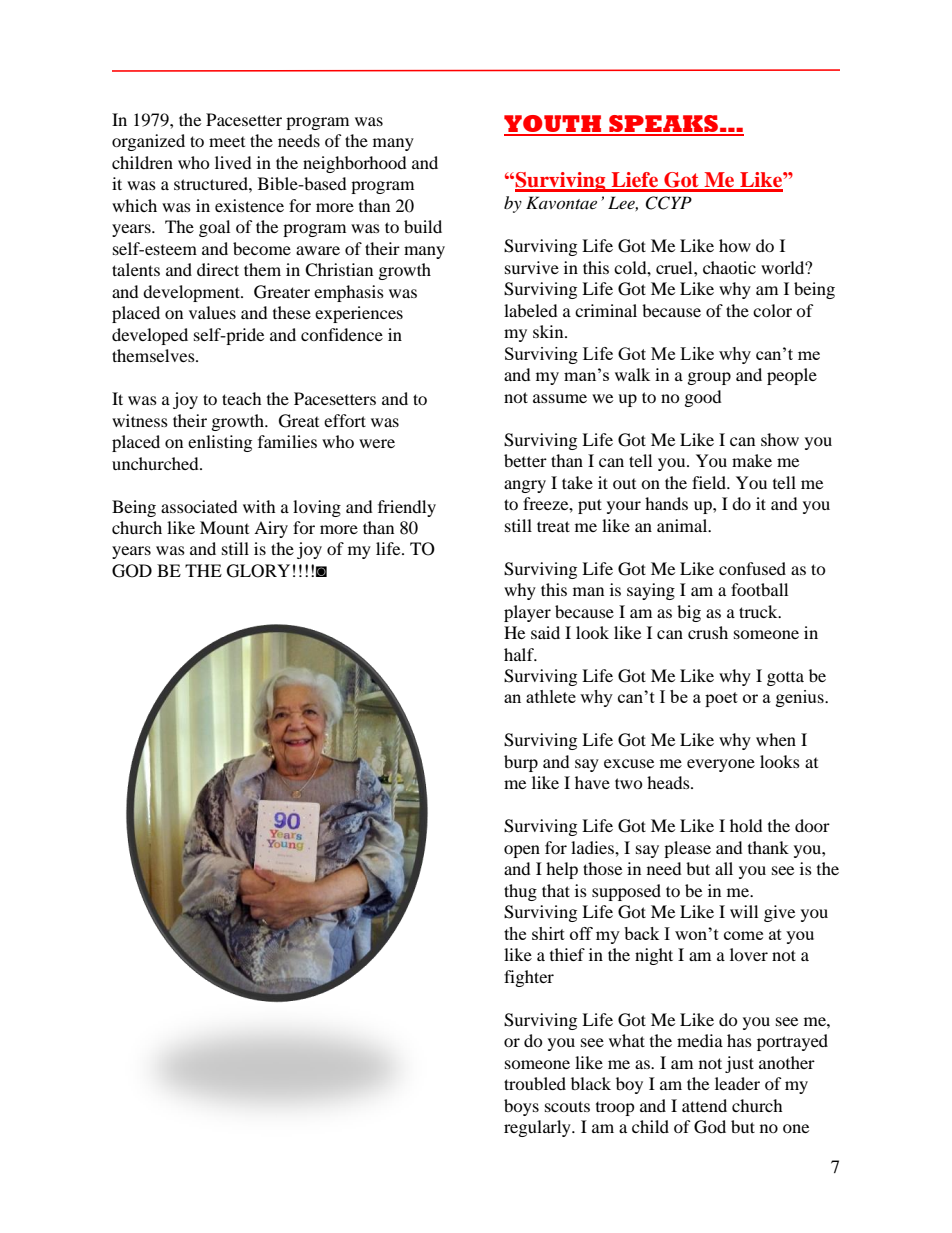 This screenshot has height=1233, width=952. What do you see at coordinates (663, 125) in the screenshot?
I see `SPEAKS` at bounding box center [663, 125].
